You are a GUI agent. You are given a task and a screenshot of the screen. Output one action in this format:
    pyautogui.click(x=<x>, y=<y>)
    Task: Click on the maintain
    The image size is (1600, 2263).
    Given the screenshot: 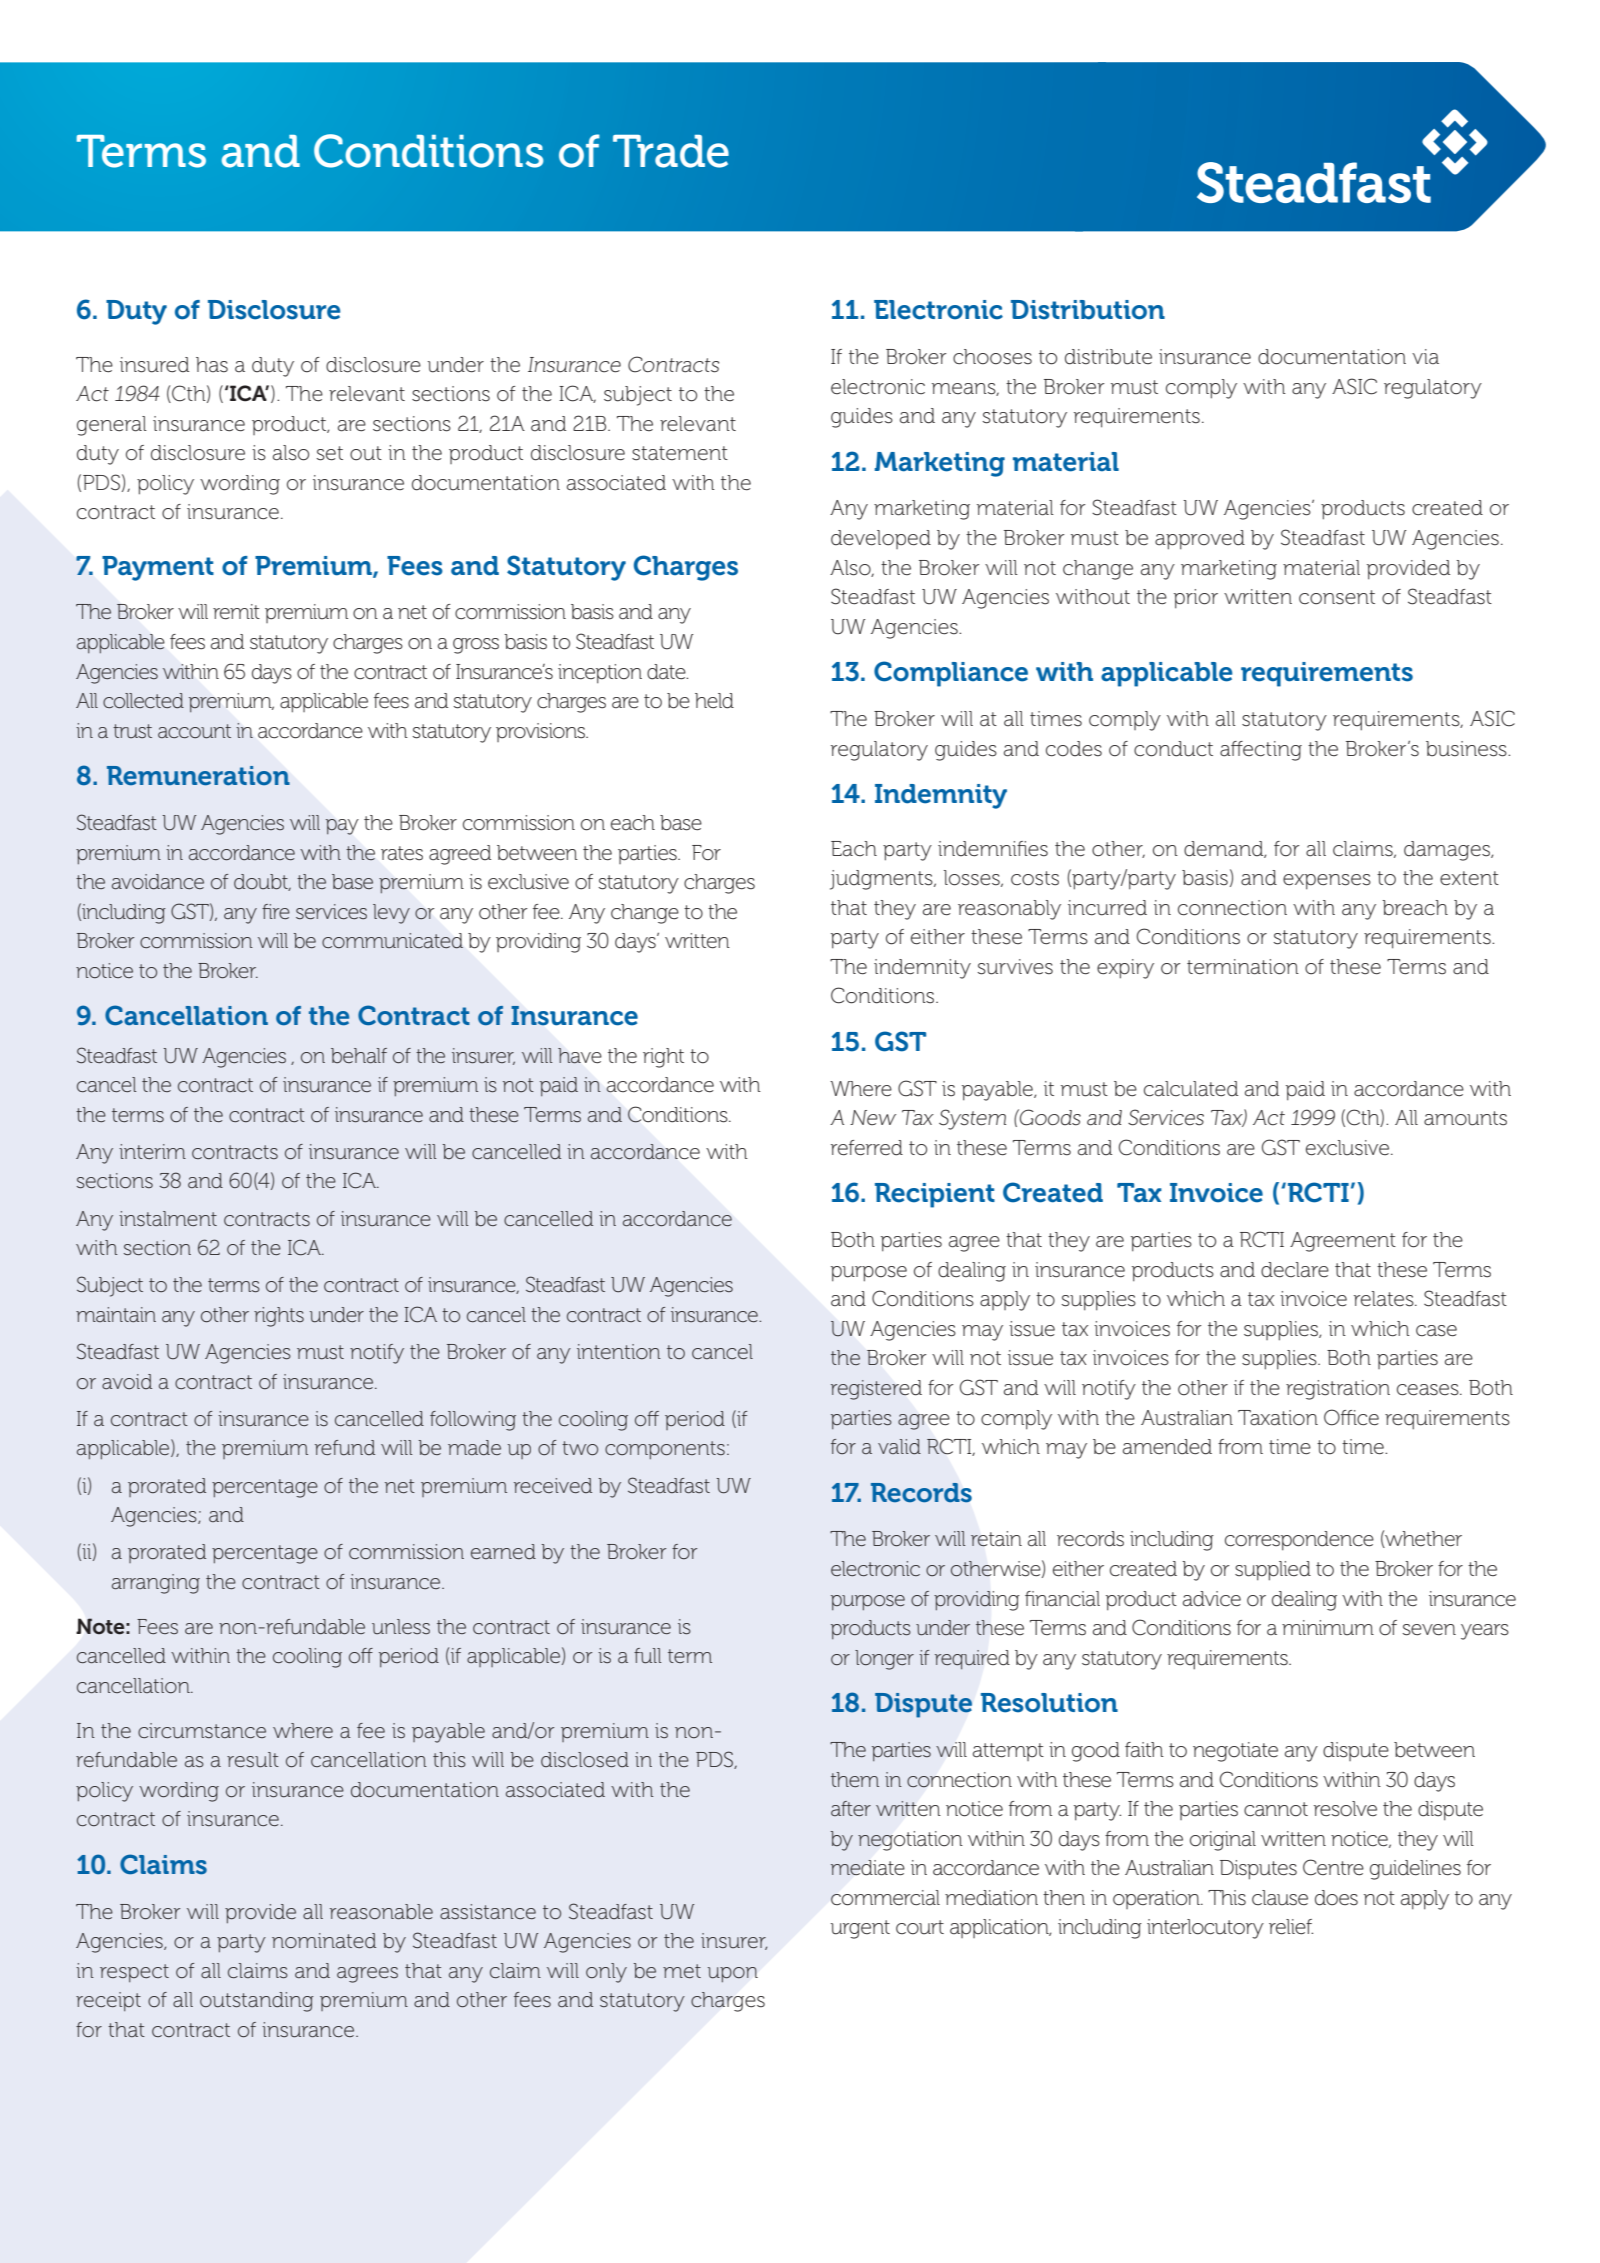 What is the action you would take?
    pyautogui.click(x=116, y=1314)
